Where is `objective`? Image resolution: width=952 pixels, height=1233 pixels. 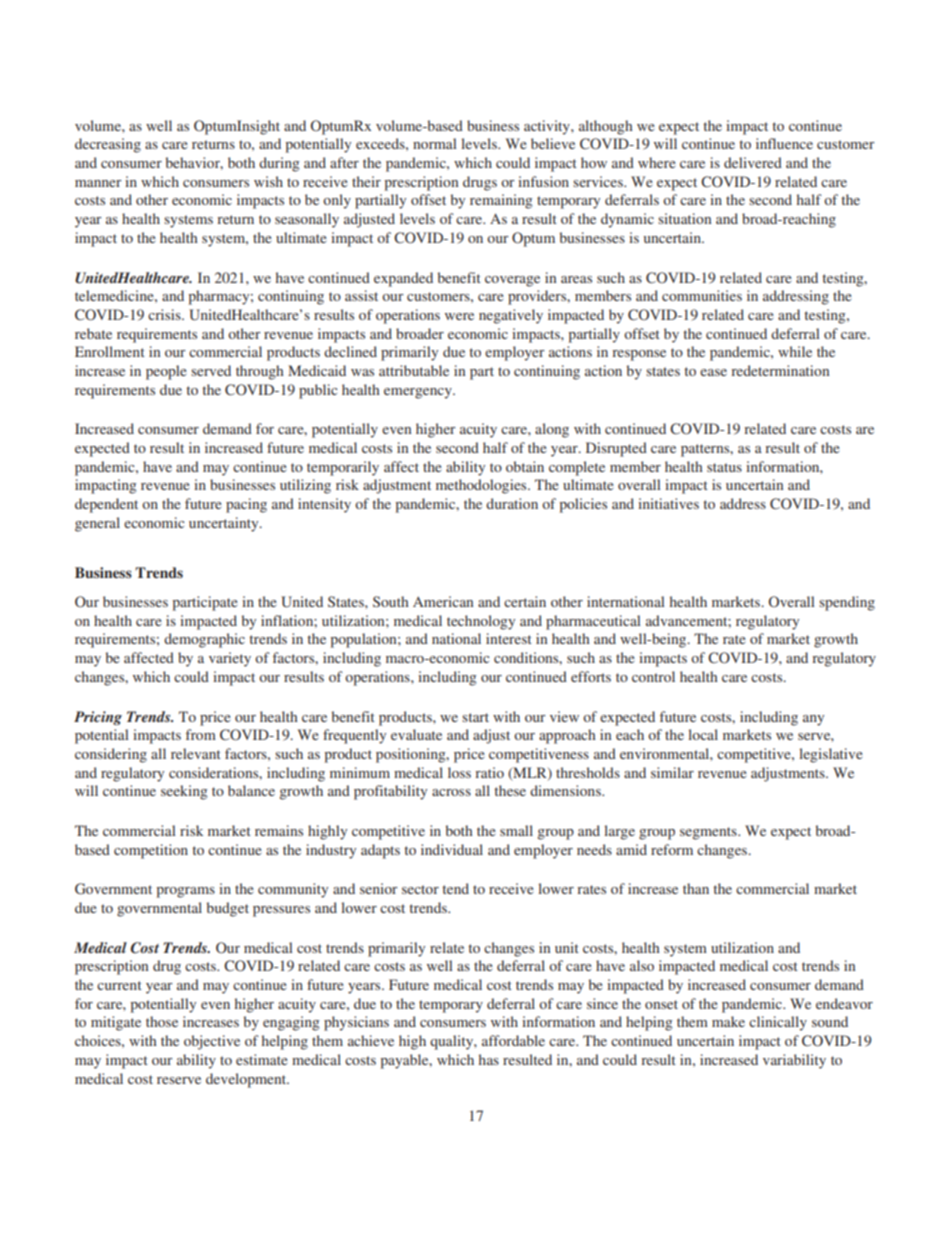
objective is located at coordinates (212, 1042).
